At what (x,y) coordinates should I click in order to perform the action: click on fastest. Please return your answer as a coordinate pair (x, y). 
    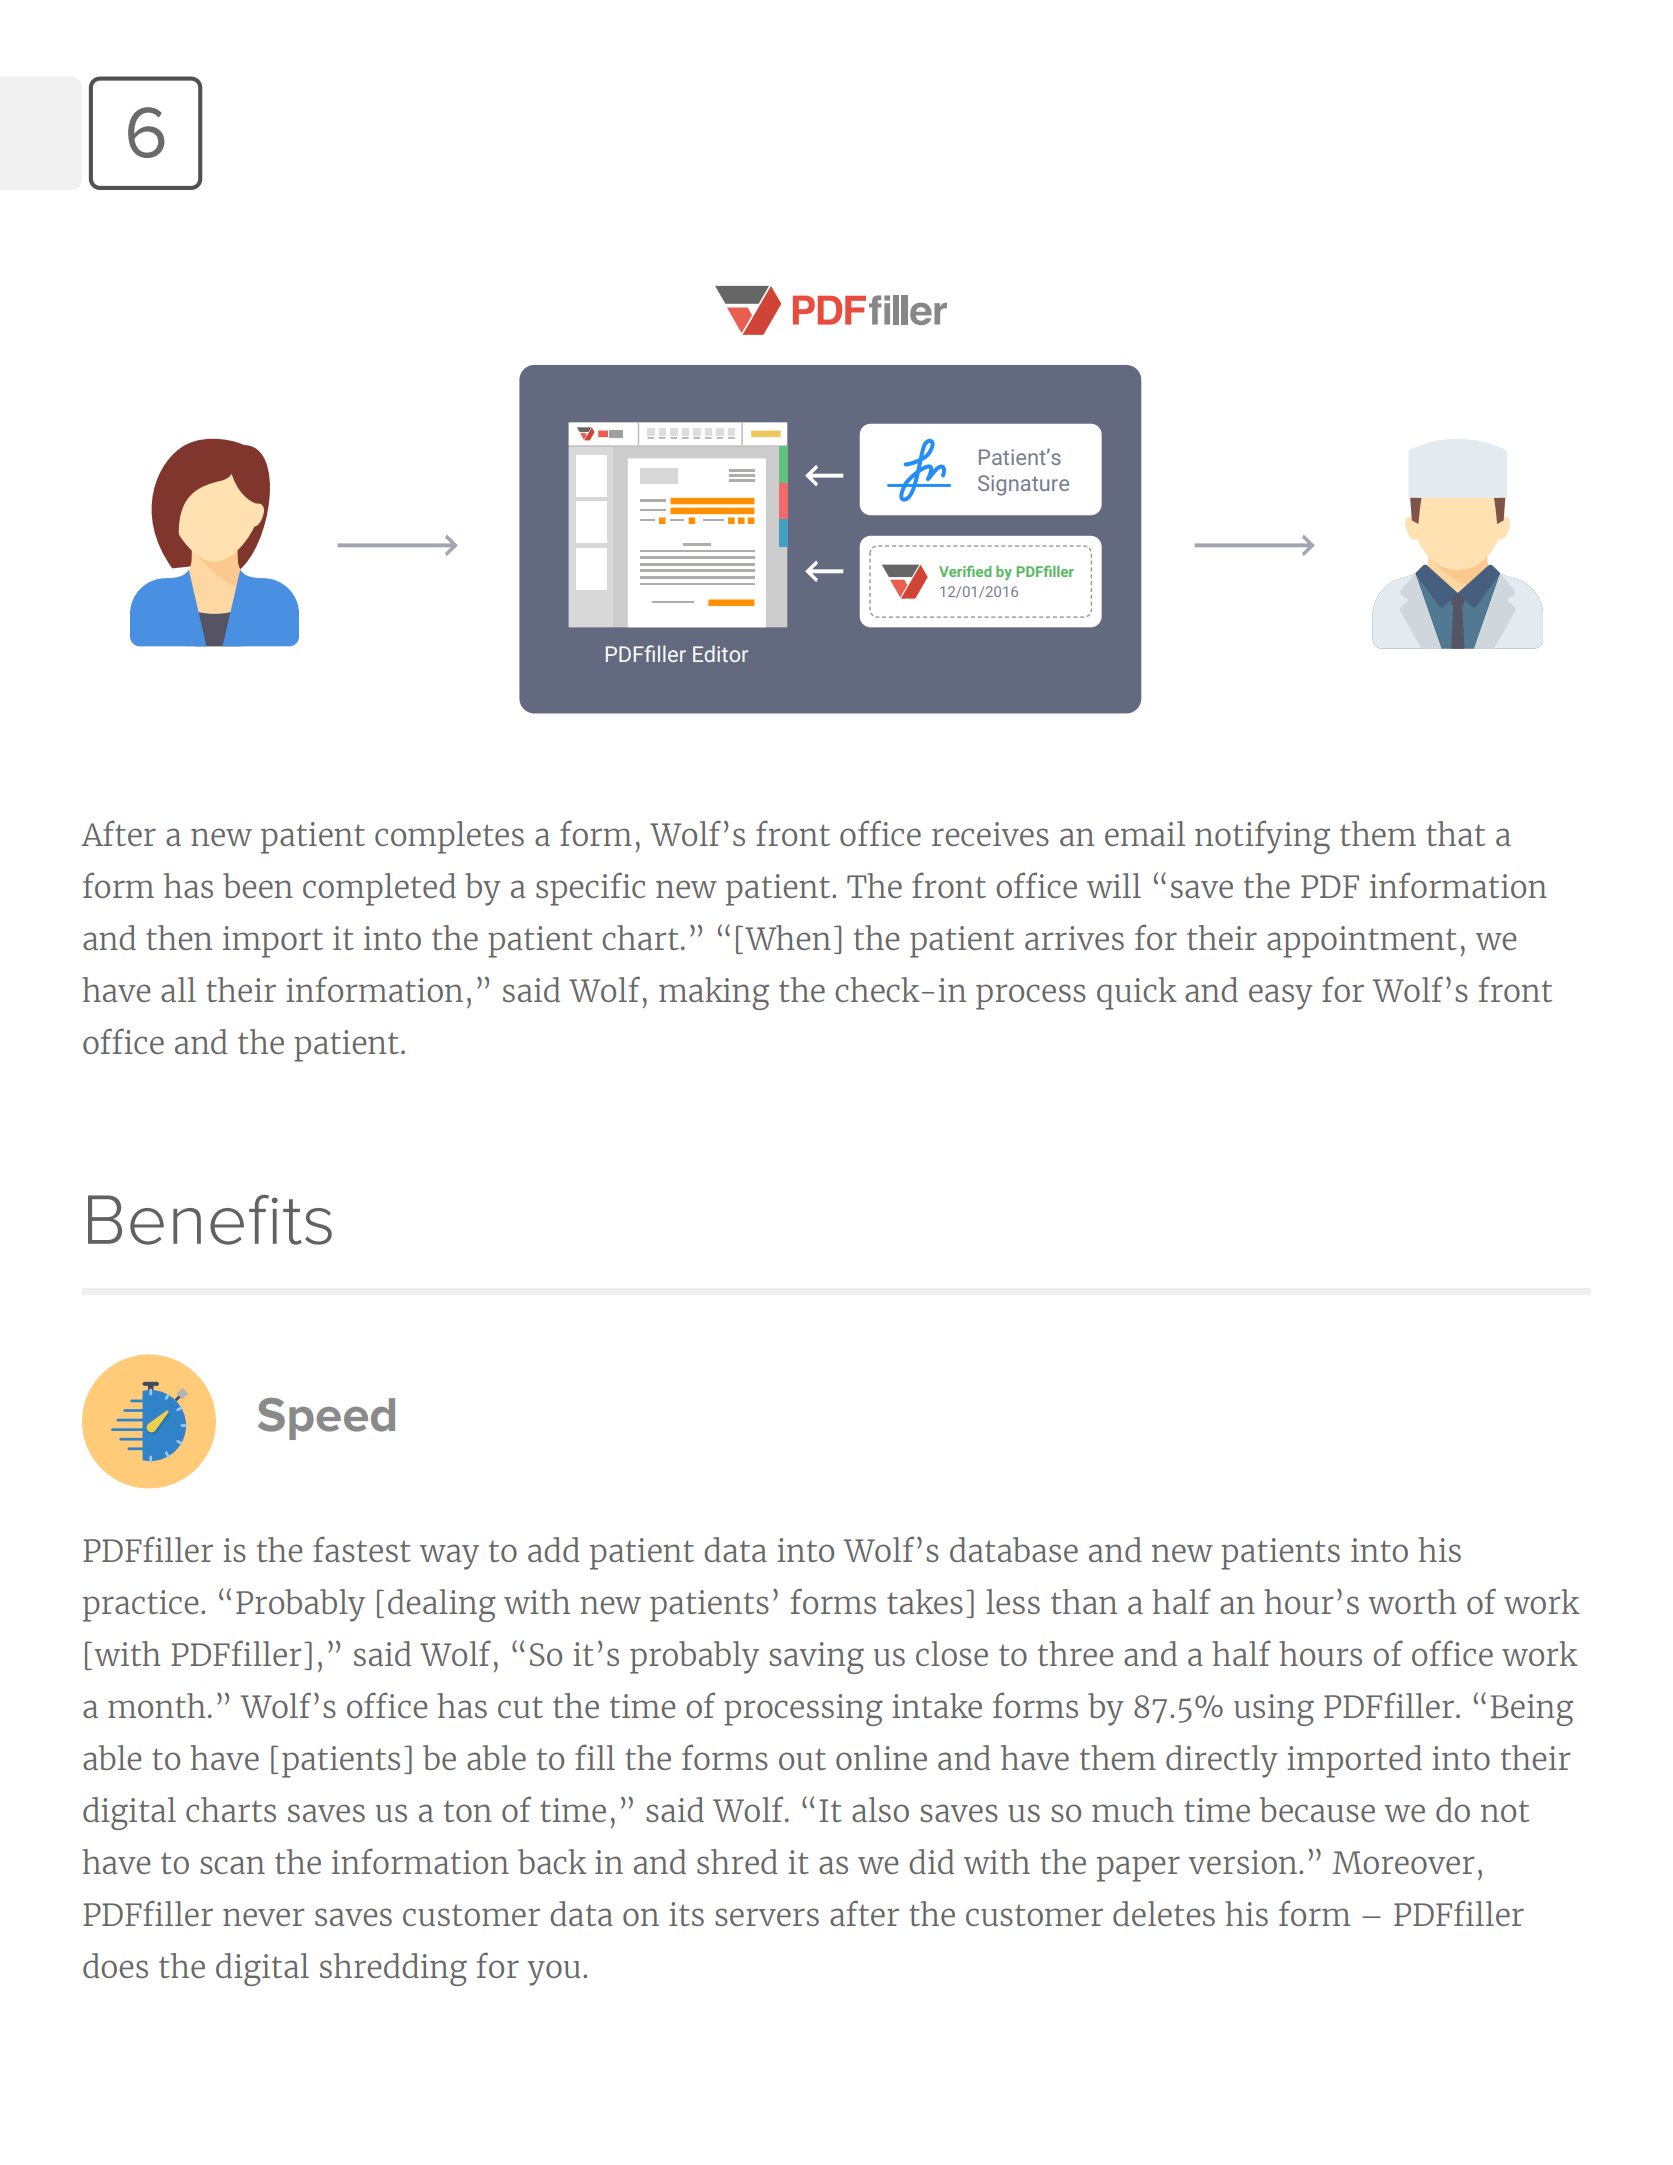
    Looking at the image, I should click on (362, 1549).
